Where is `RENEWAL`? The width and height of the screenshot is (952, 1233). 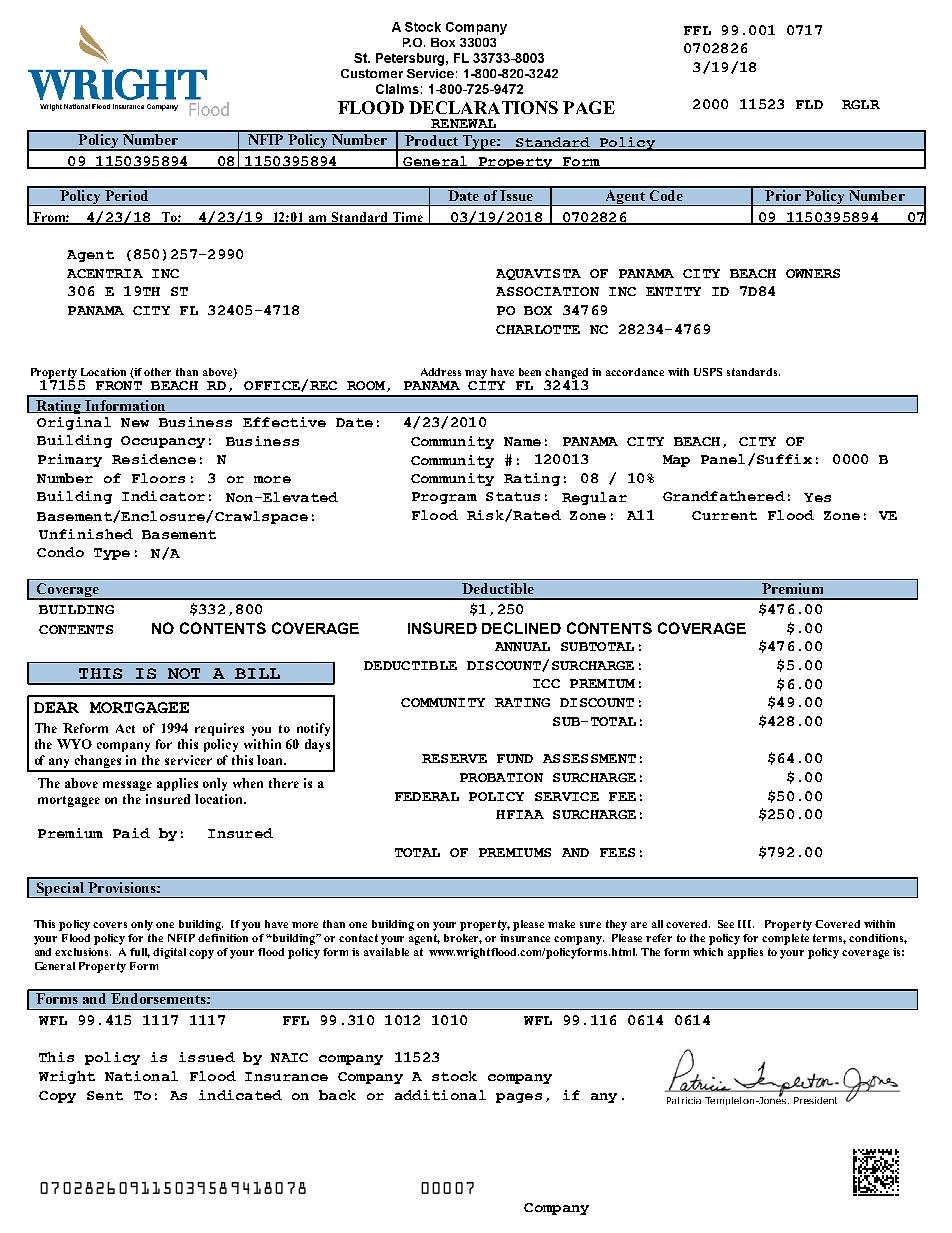 RENEWAL is located at coordinates (464, 125).
